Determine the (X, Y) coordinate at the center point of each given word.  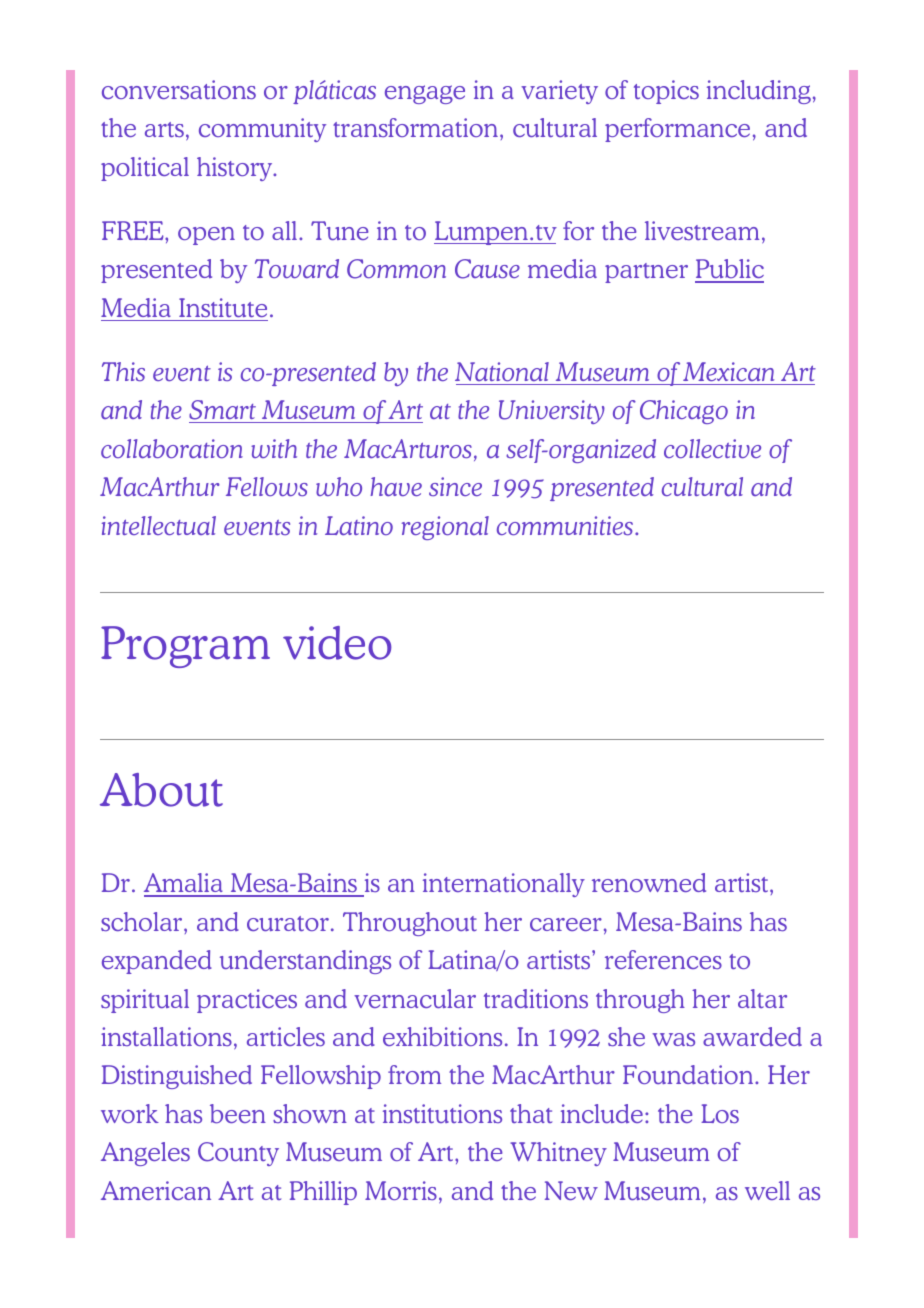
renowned (649, 882)
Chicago (684, 412)
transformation (417, 127)
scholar (143, 921)
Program (185, 647)
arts (164, 129)
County (238, 1154)
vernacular (415, 998)
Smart (223, 411)
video (337, 643)
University (552, 412)
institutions (442, 1113)
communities (565, 525)
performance (677, 130)
